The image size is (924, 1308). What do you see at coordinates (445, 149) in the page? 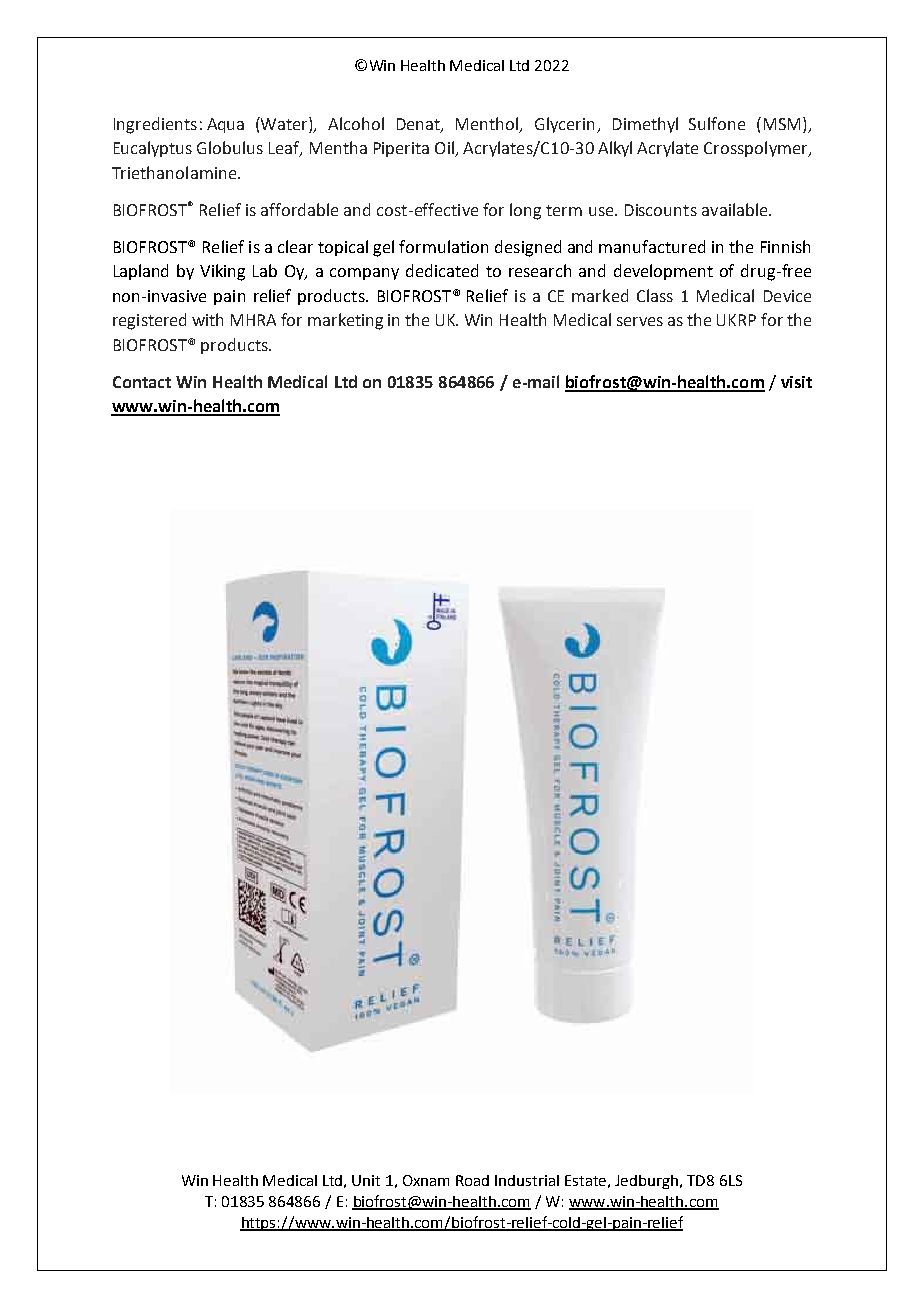
I see `Oil` at bounding box center [445, 149].
